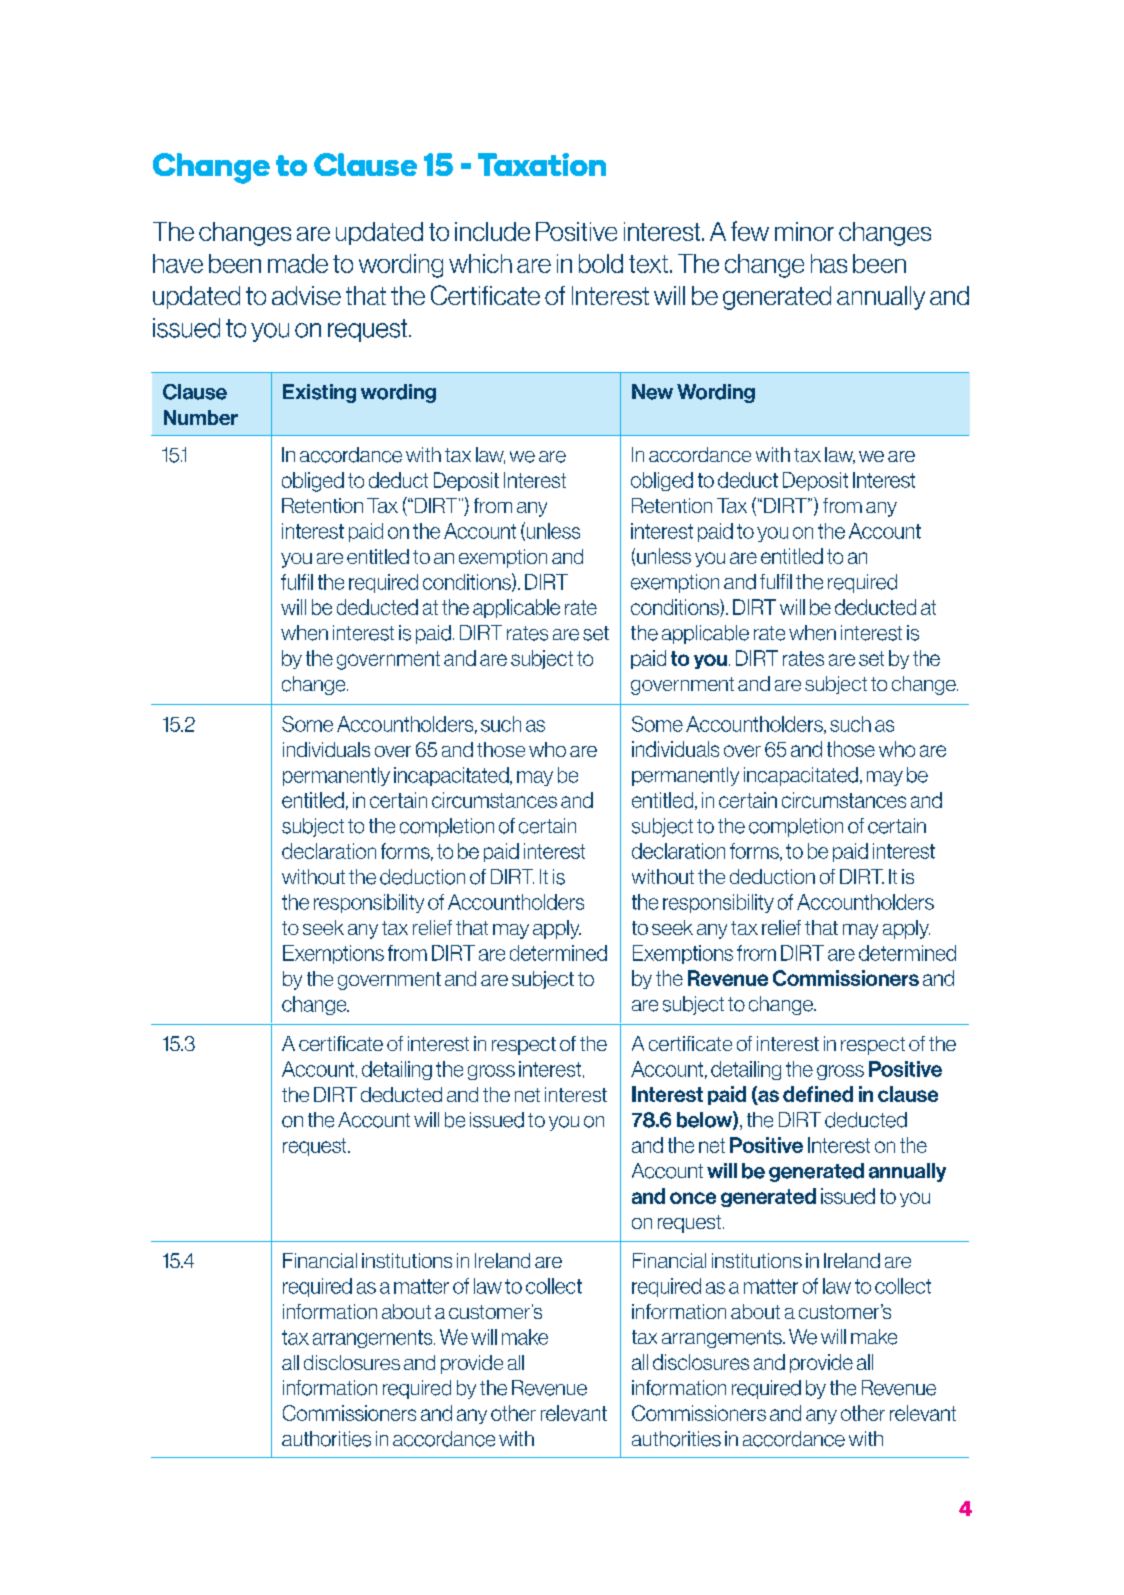 The height and width of the screenshot is (1595, 1124). I want to click on made, so click(298, 263).
